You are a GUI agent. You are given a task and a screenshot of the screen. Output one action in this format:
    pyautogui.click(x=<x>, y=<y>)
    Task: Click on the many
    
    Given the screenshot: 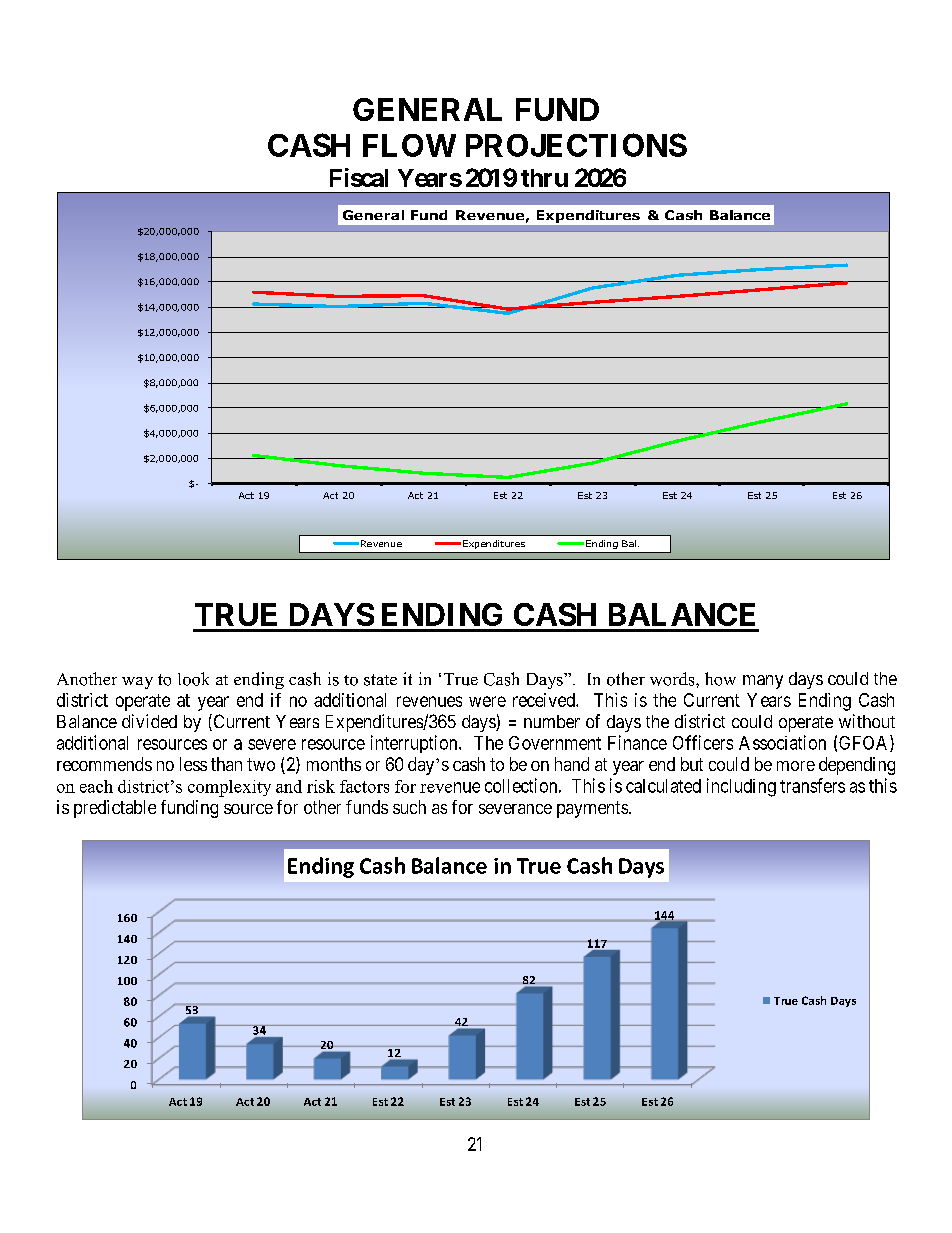 What is the action you would take?
    pyautogui.click(x=763, y=682)
